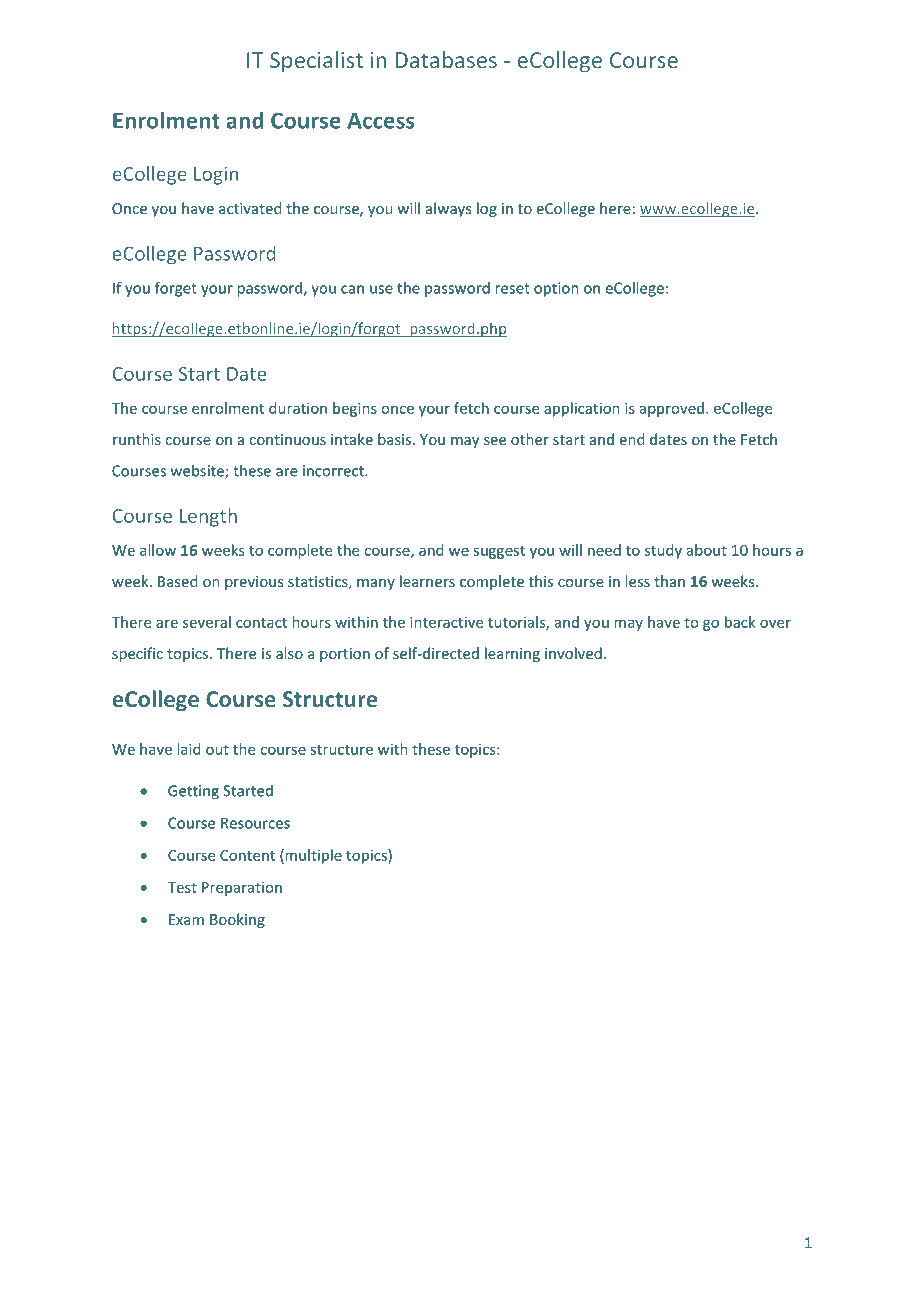 Image resolution: width=924 pixels, height=1308 pixels. What do you see at coordinates (316, 62) in the screenshot?
I see `Specialist` at bounding box center [316, 62].
